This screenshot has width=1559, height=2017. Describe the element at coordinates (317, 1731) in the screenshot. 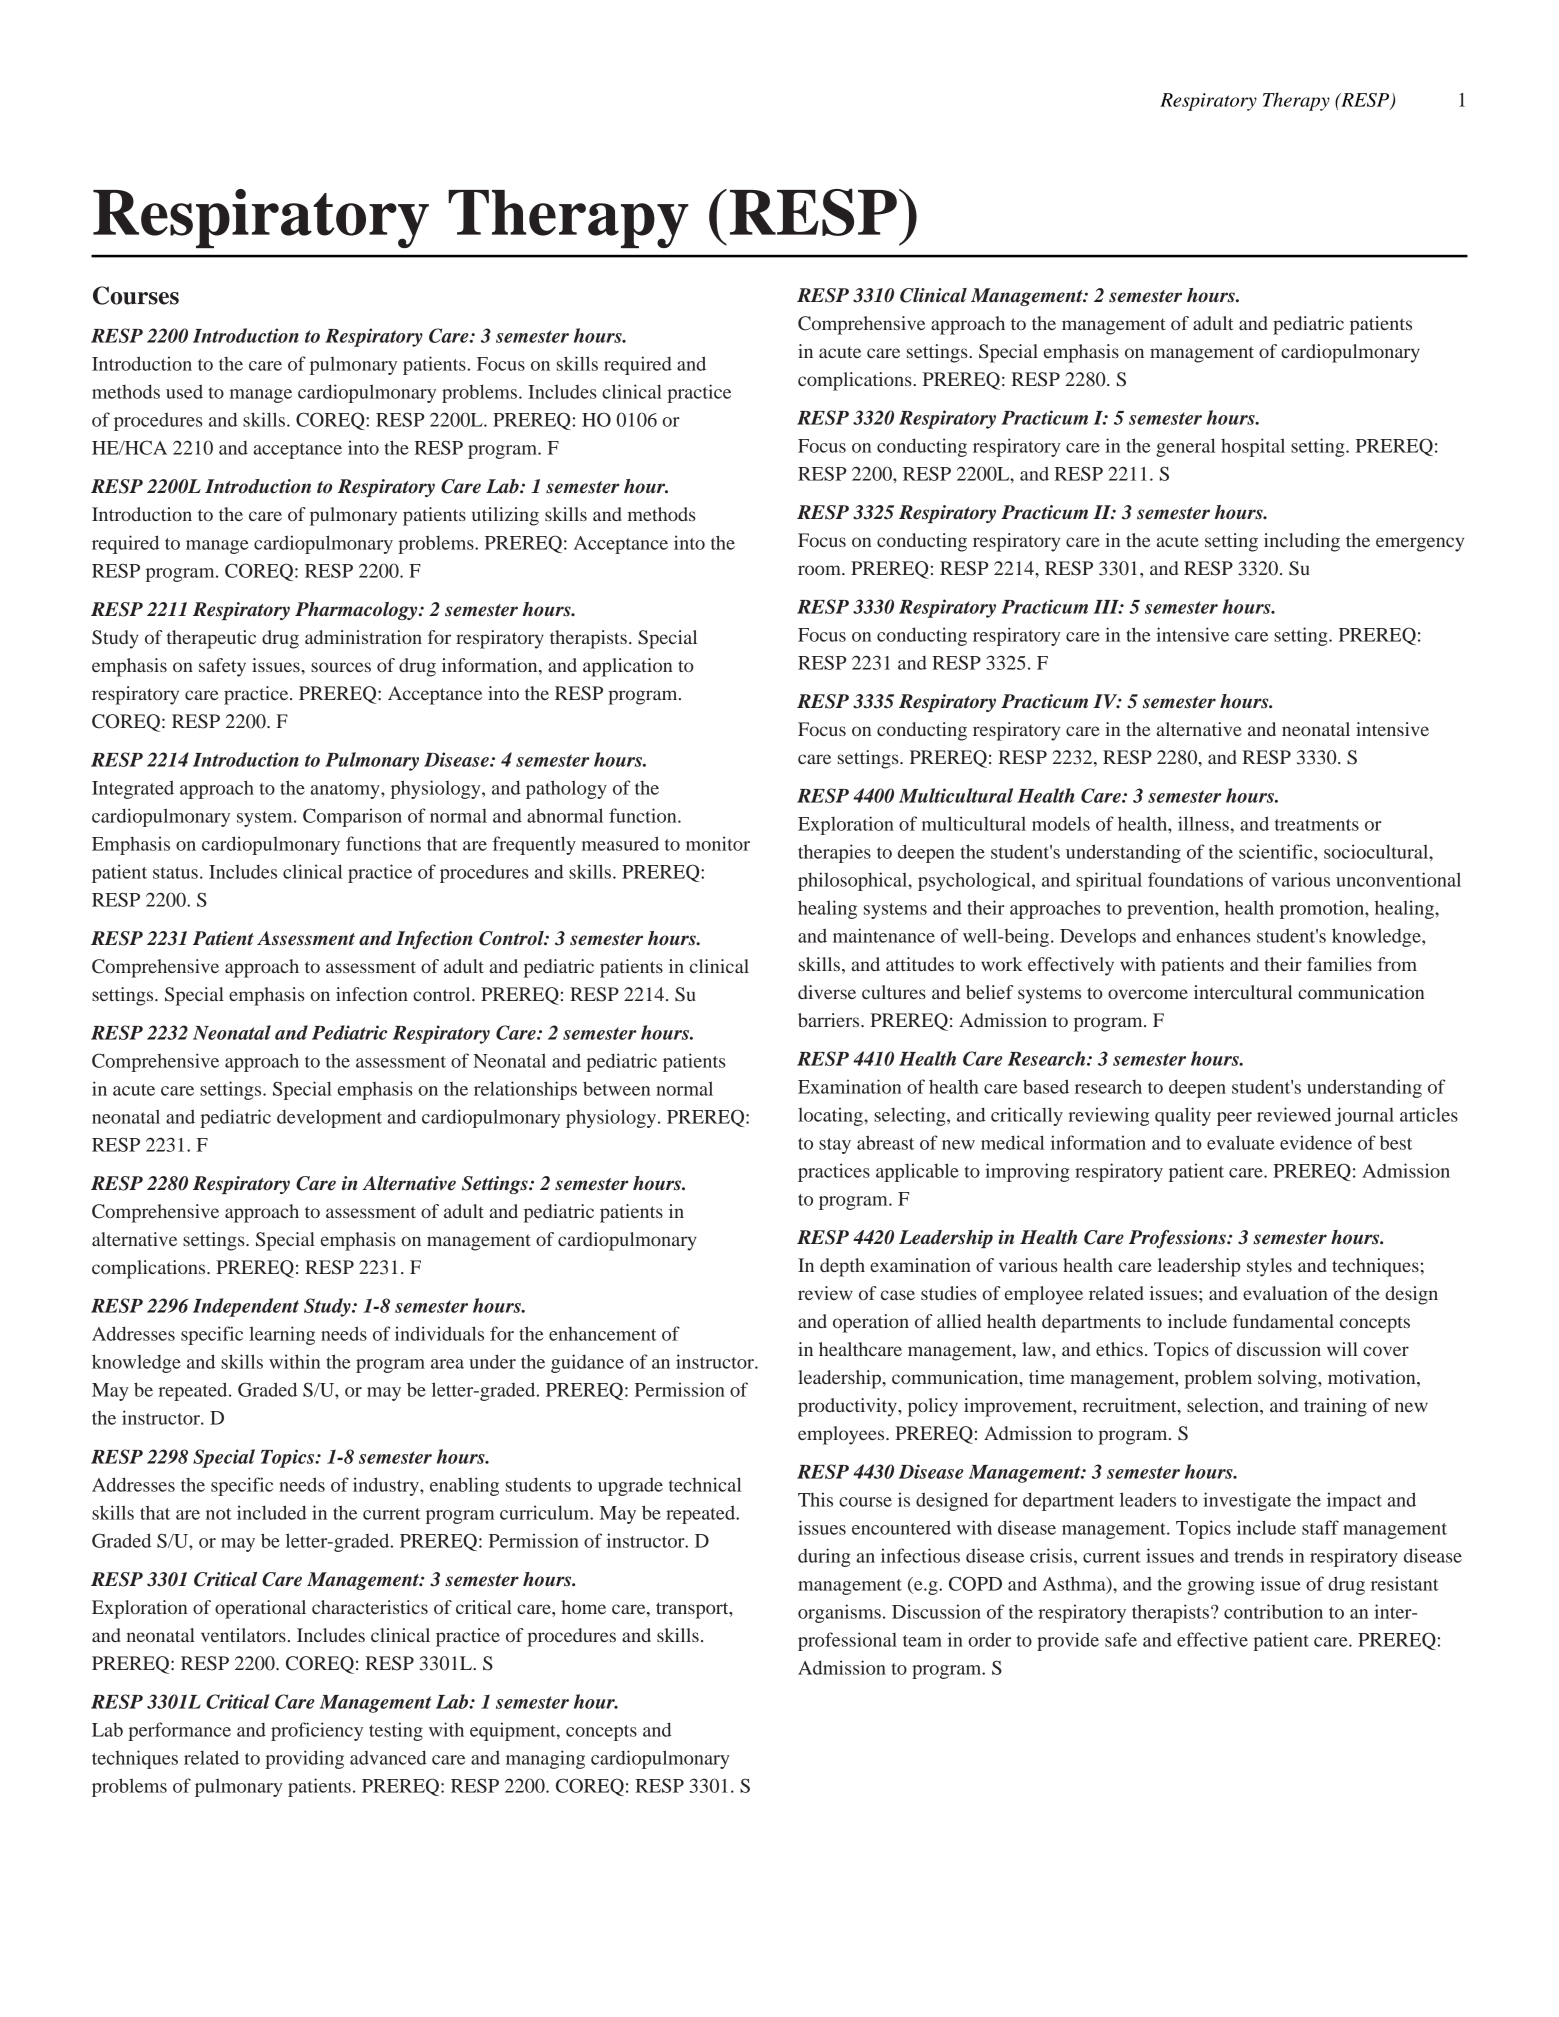

I see `proficiency` at that location.
